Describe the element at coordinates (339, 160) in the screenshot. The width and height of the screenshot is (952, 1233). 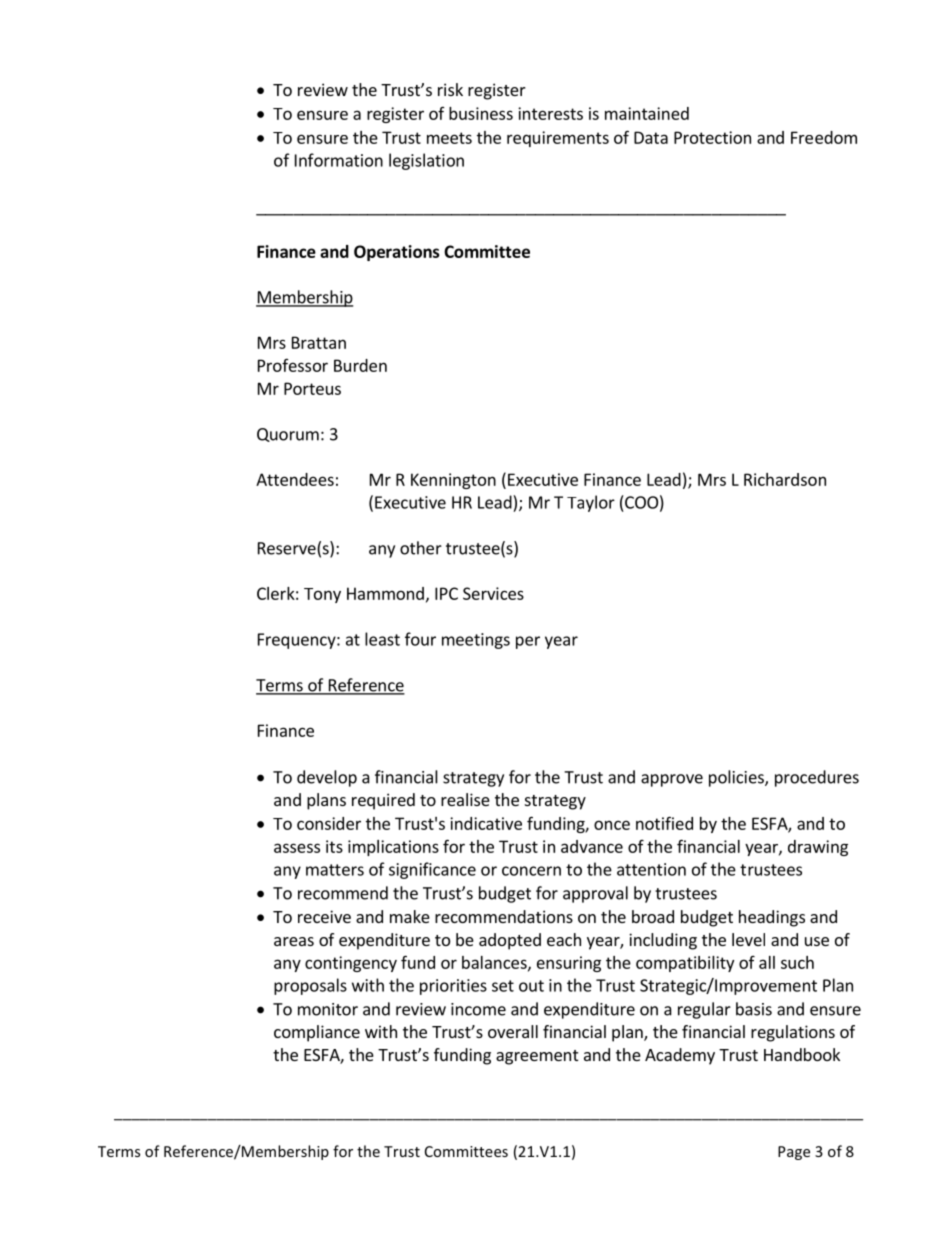
I see `Information` at that location.
